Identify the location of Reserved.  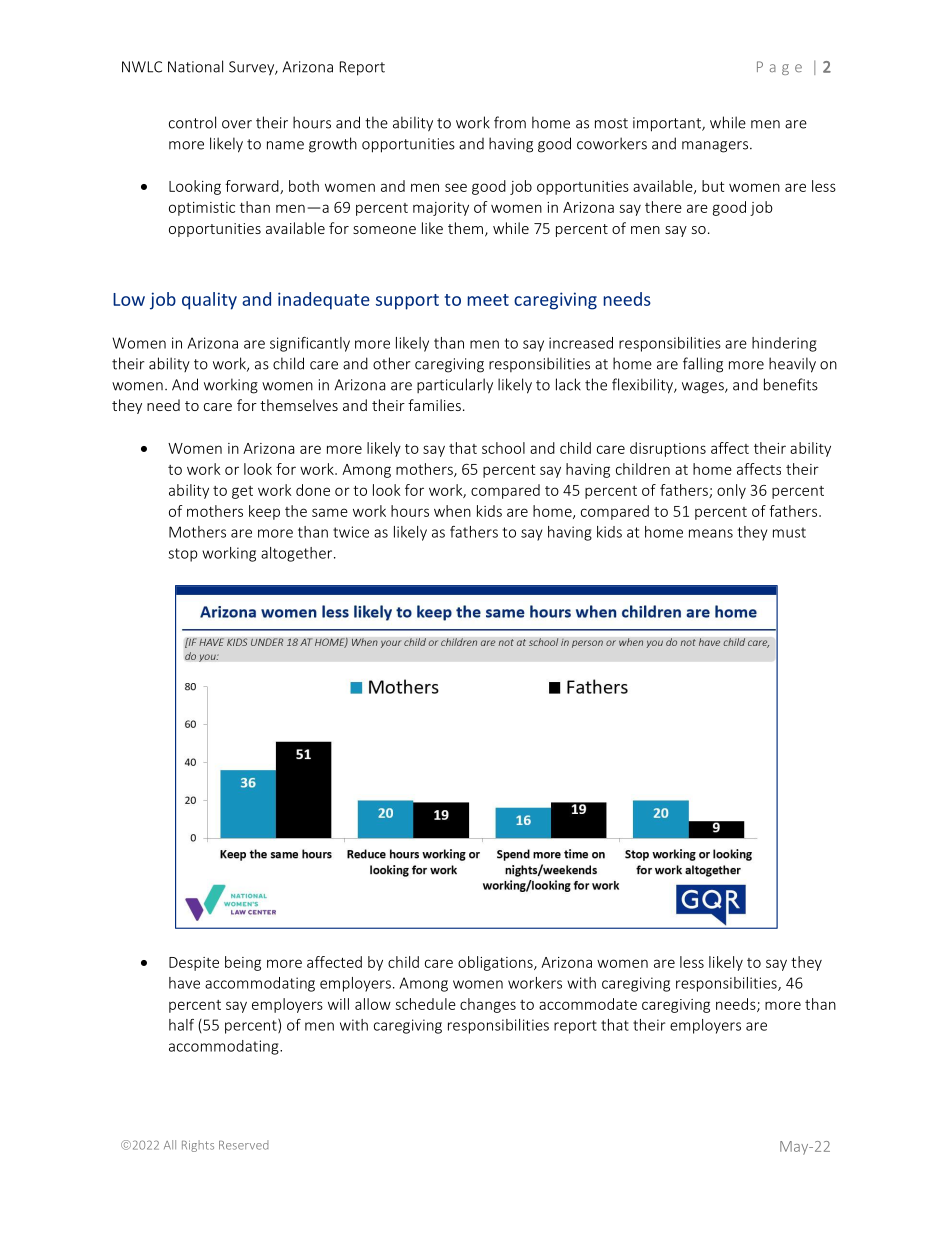
(243, 1145).
